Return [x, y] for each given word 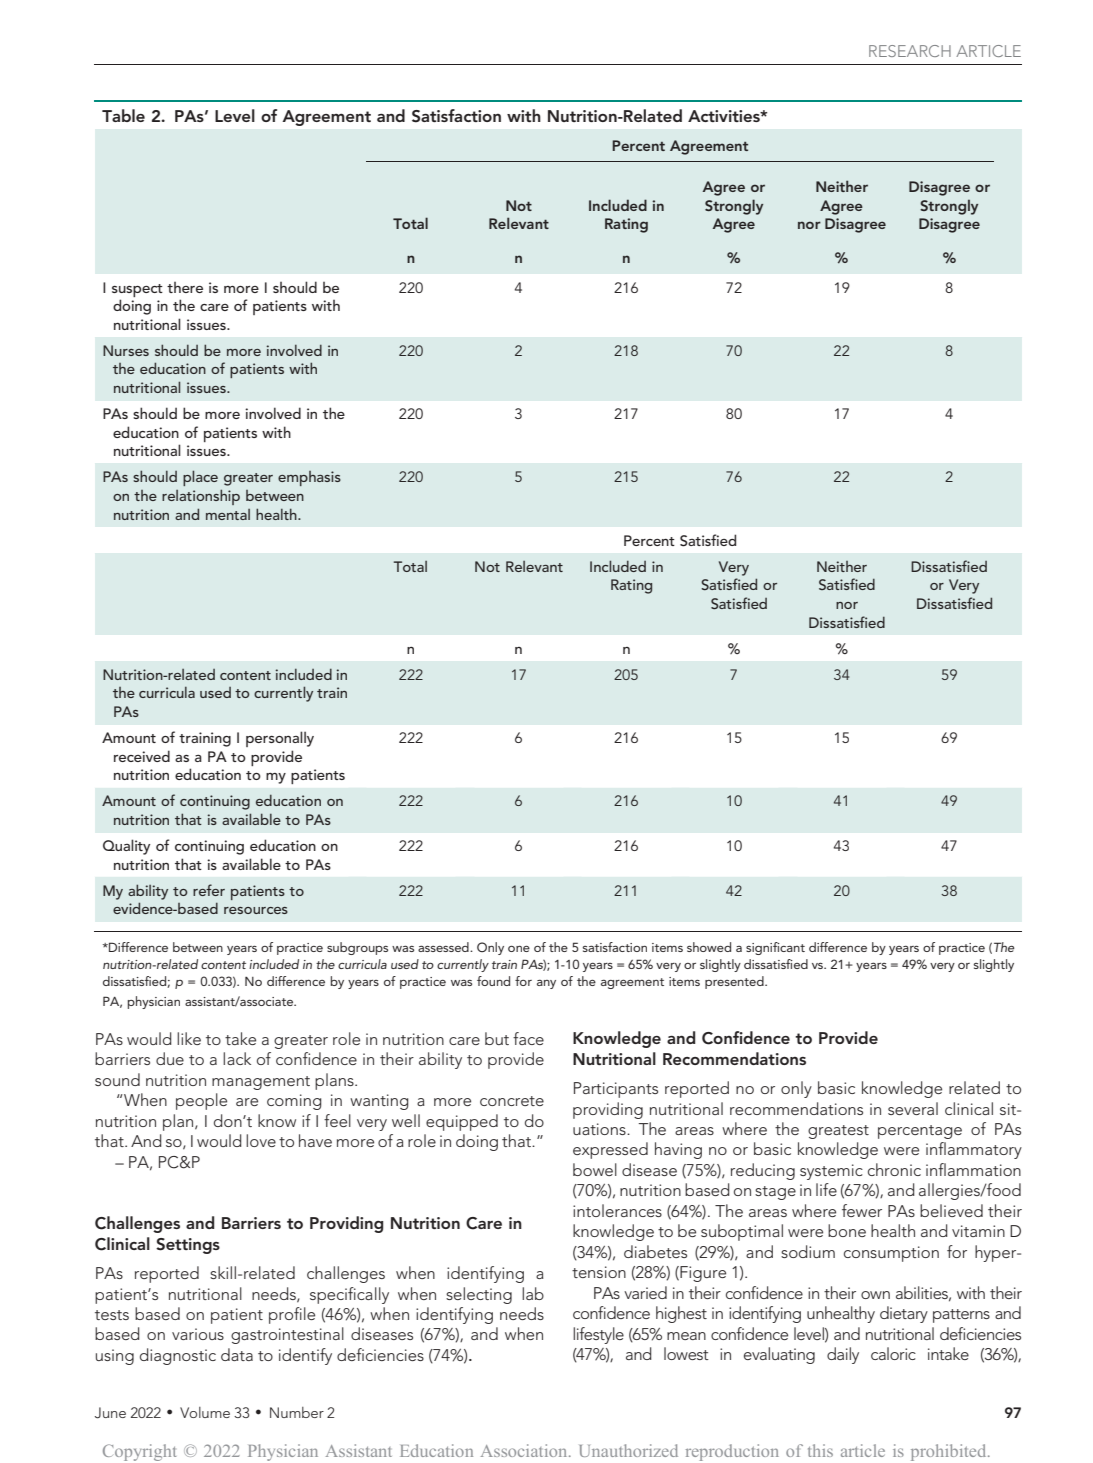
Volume [205, 1412]
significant [775, 948]
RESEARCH [910, 51]
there [185, 287]
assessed [444, 947]
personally [280, 739]
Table [123, 115]
